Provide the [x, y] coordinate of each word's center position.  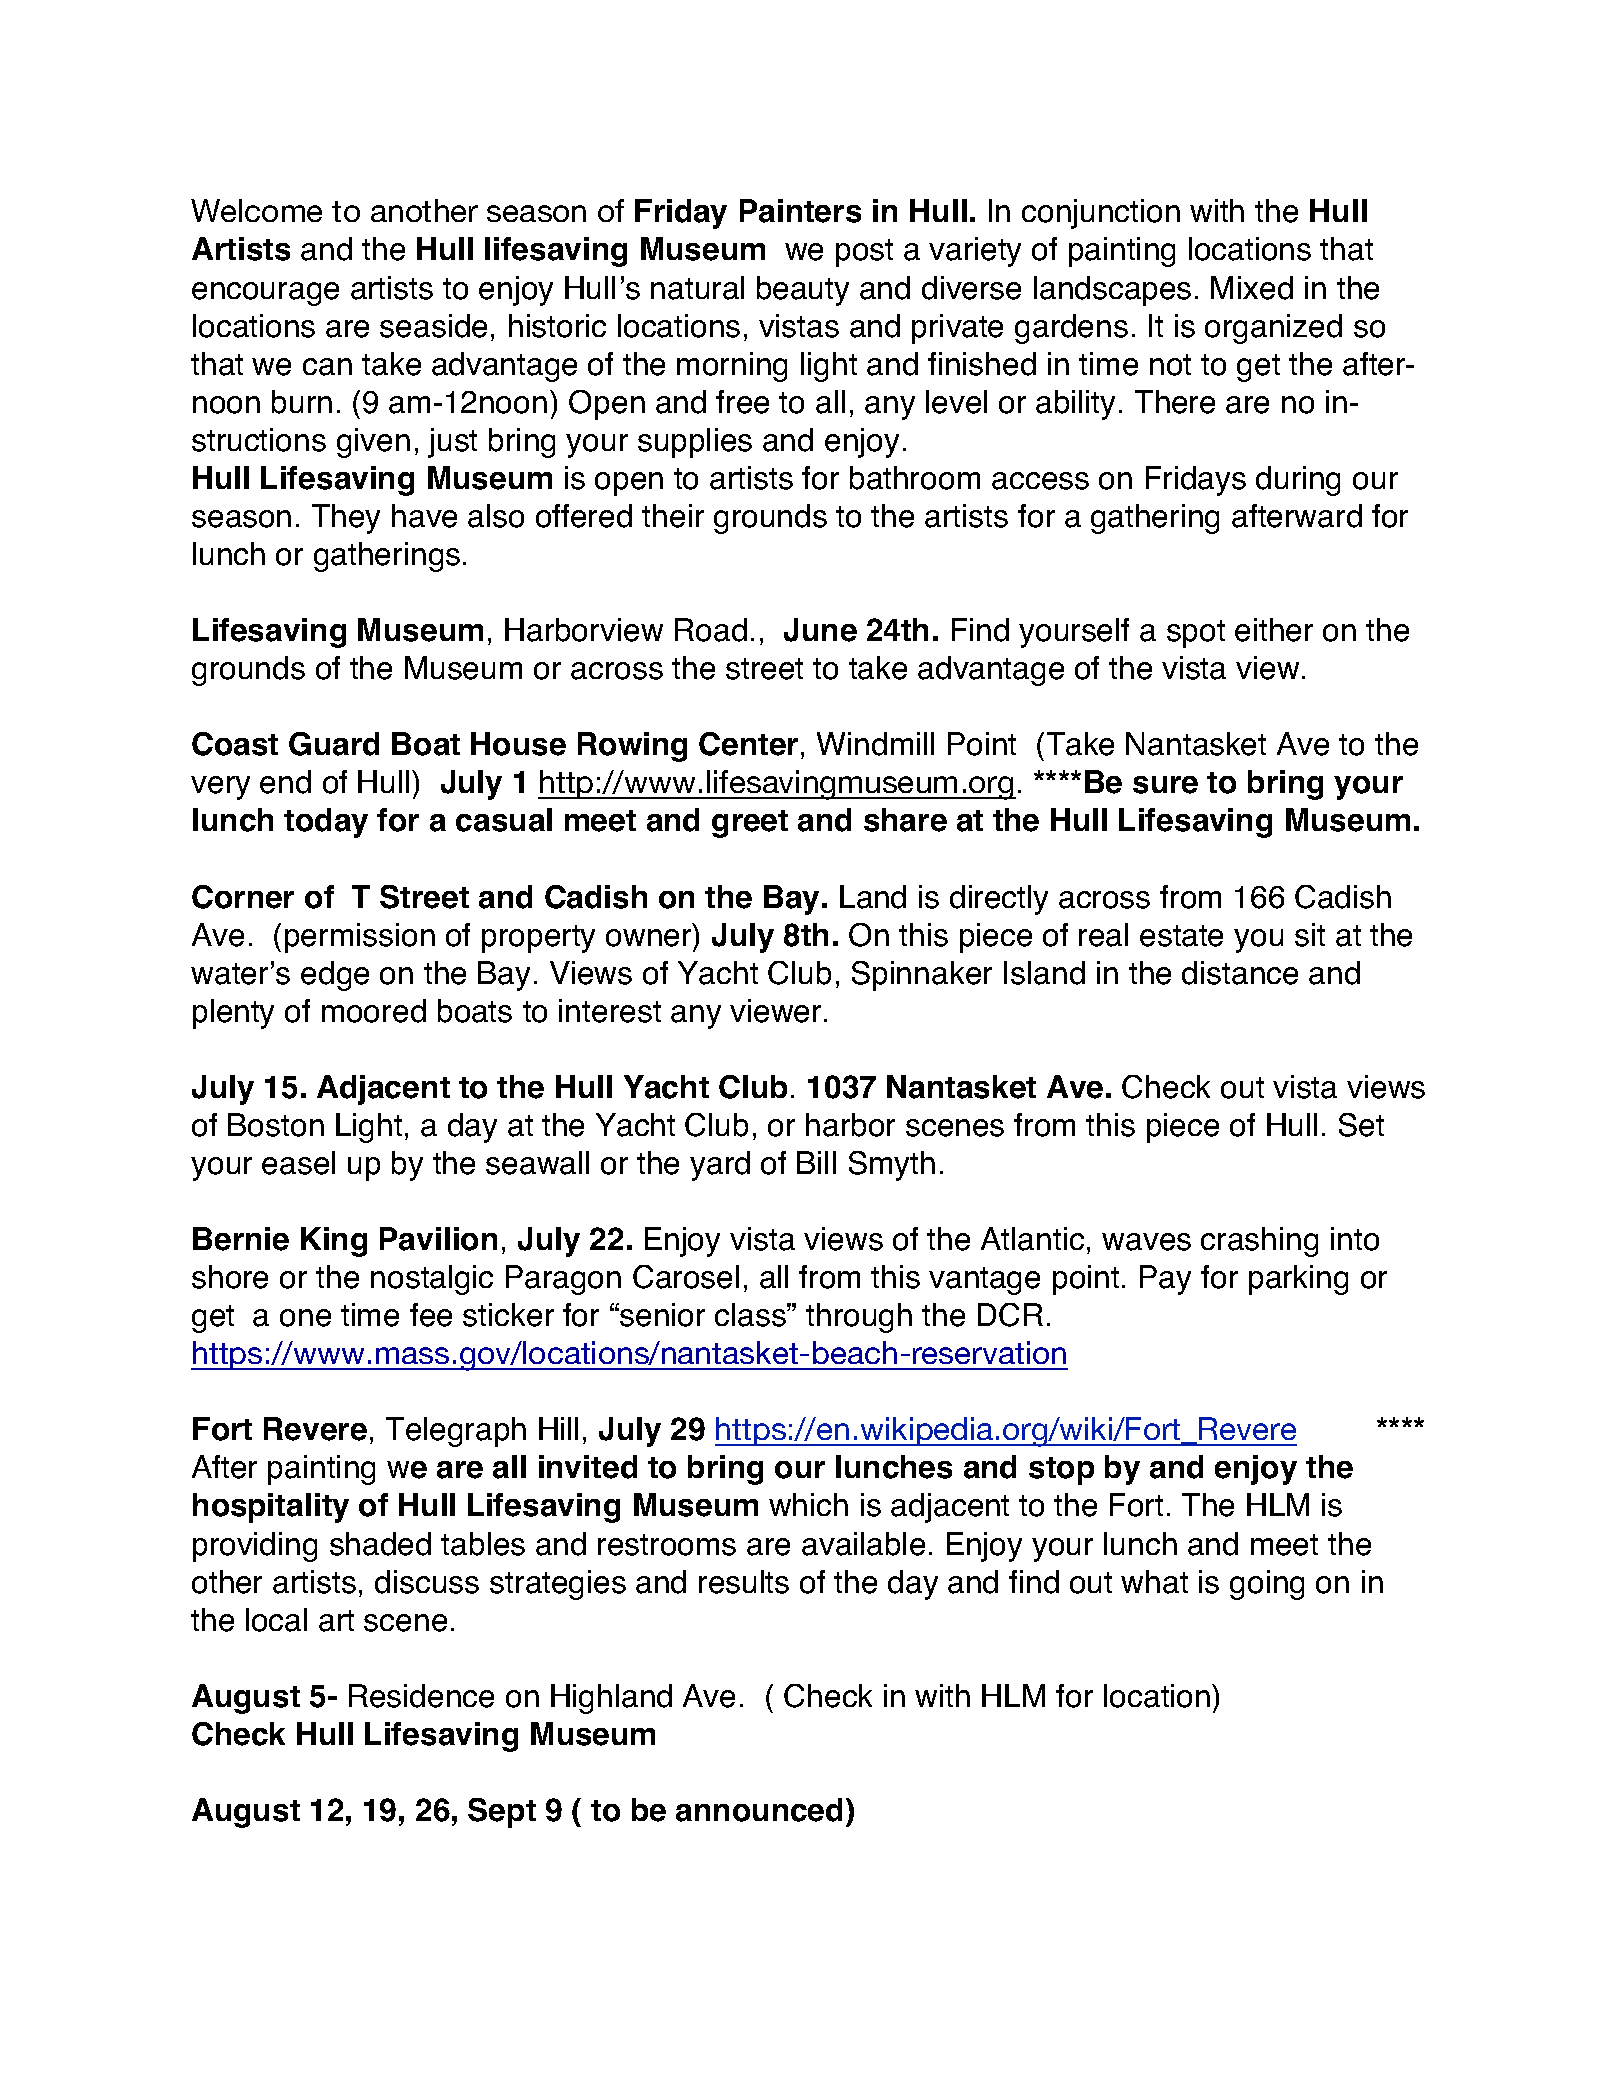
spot [1196, 634]
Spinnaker [922, 976]
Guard [334, 744]
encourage [265, 294]
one [305, 1318]
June [820, 630]
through [859, 1318]
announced [759, 1810]
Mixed [1252, 288]
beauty [803, 291]
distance [1240, 973]
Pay [1165, 1280]
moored [374, 1011]
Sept [502, 1813]
